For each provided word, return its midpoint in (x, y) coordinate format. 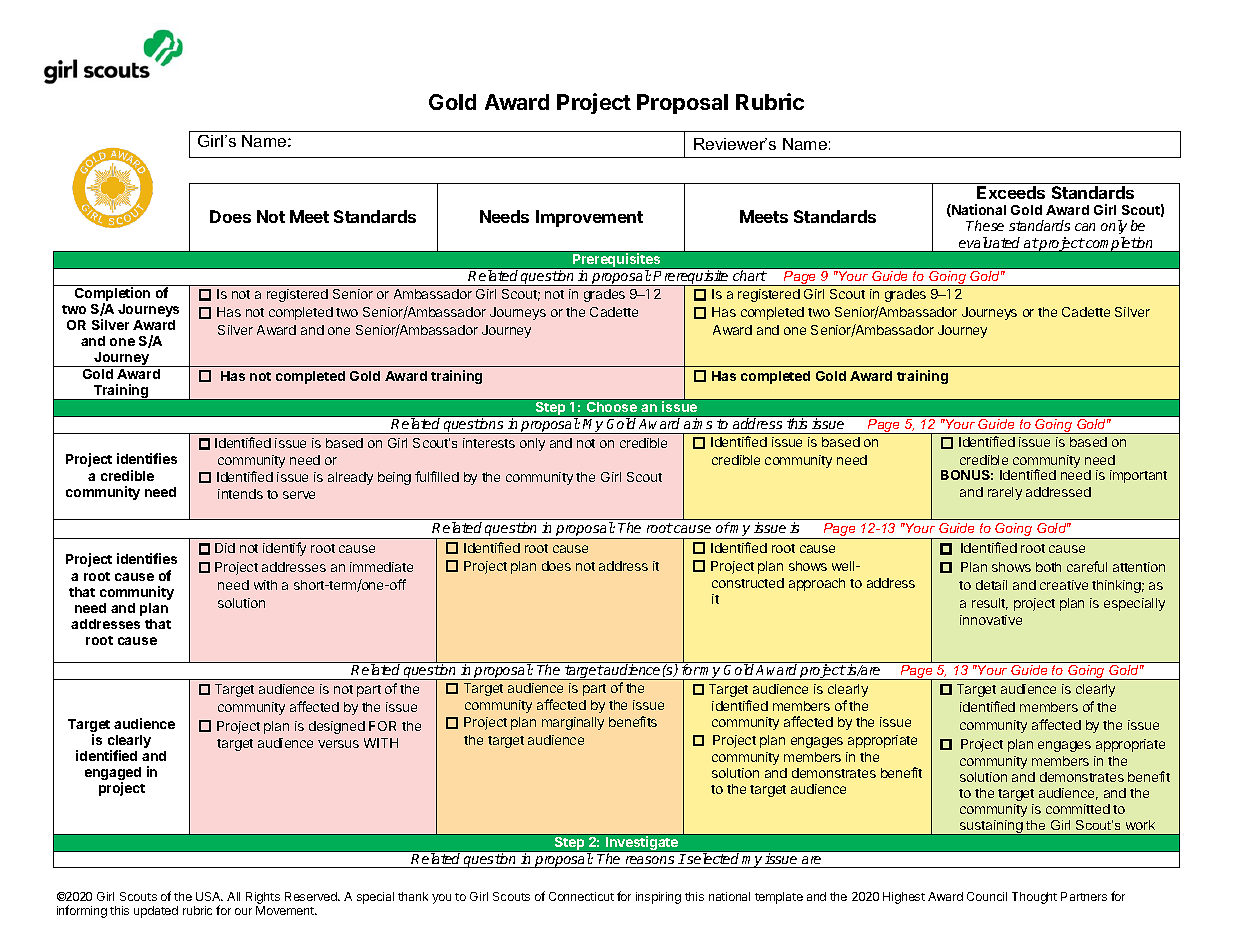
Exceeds (1011, 192)
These (985, 225)
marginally (573, 723)
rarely (1005, 493)
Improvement (589, 218)
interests (489, 443)
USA (209, 896)
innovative (991, 620)
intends (240, 494)
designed (337, 727)
